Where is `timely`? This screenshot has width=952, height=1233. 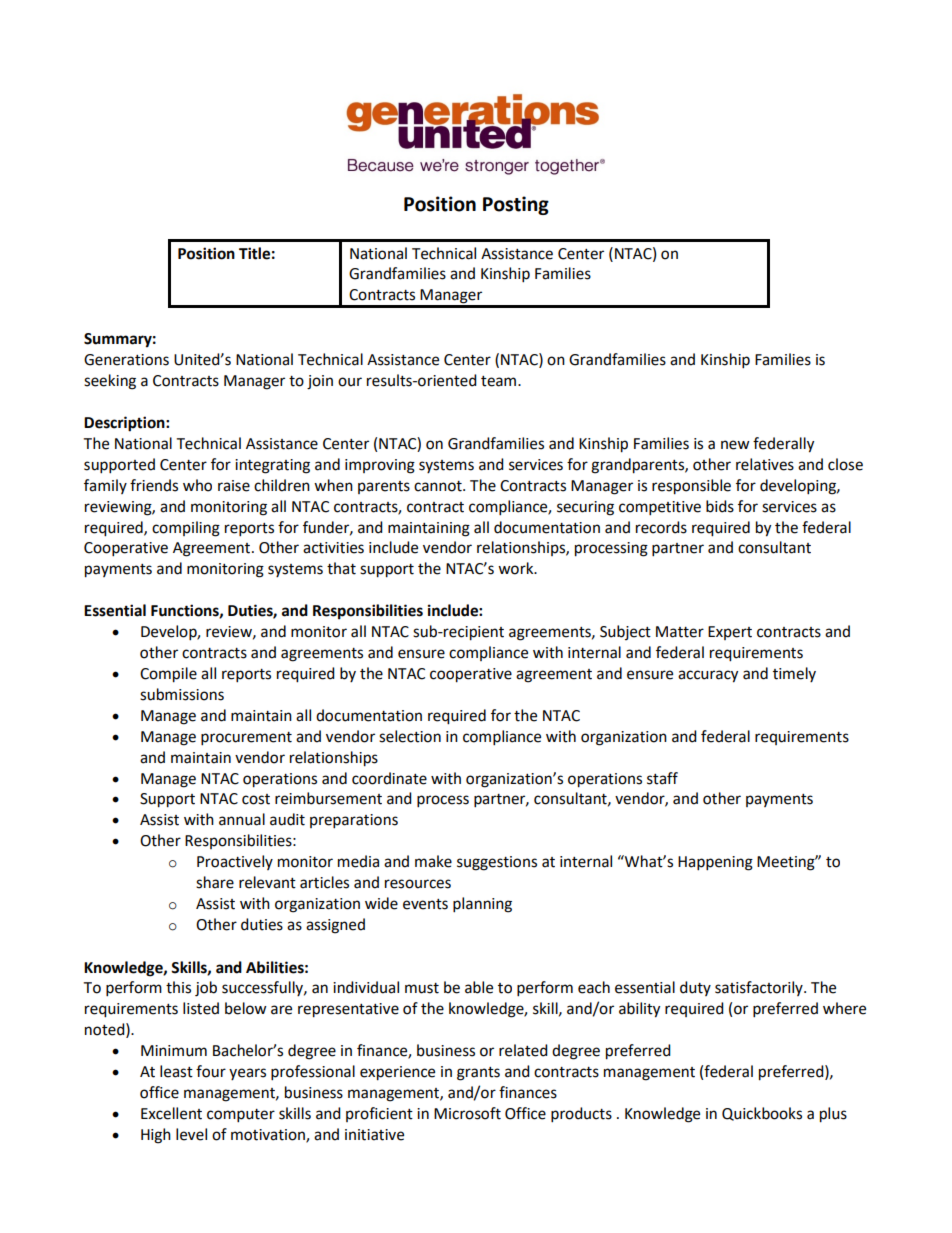
timely is located at coordinates (794, 674).
